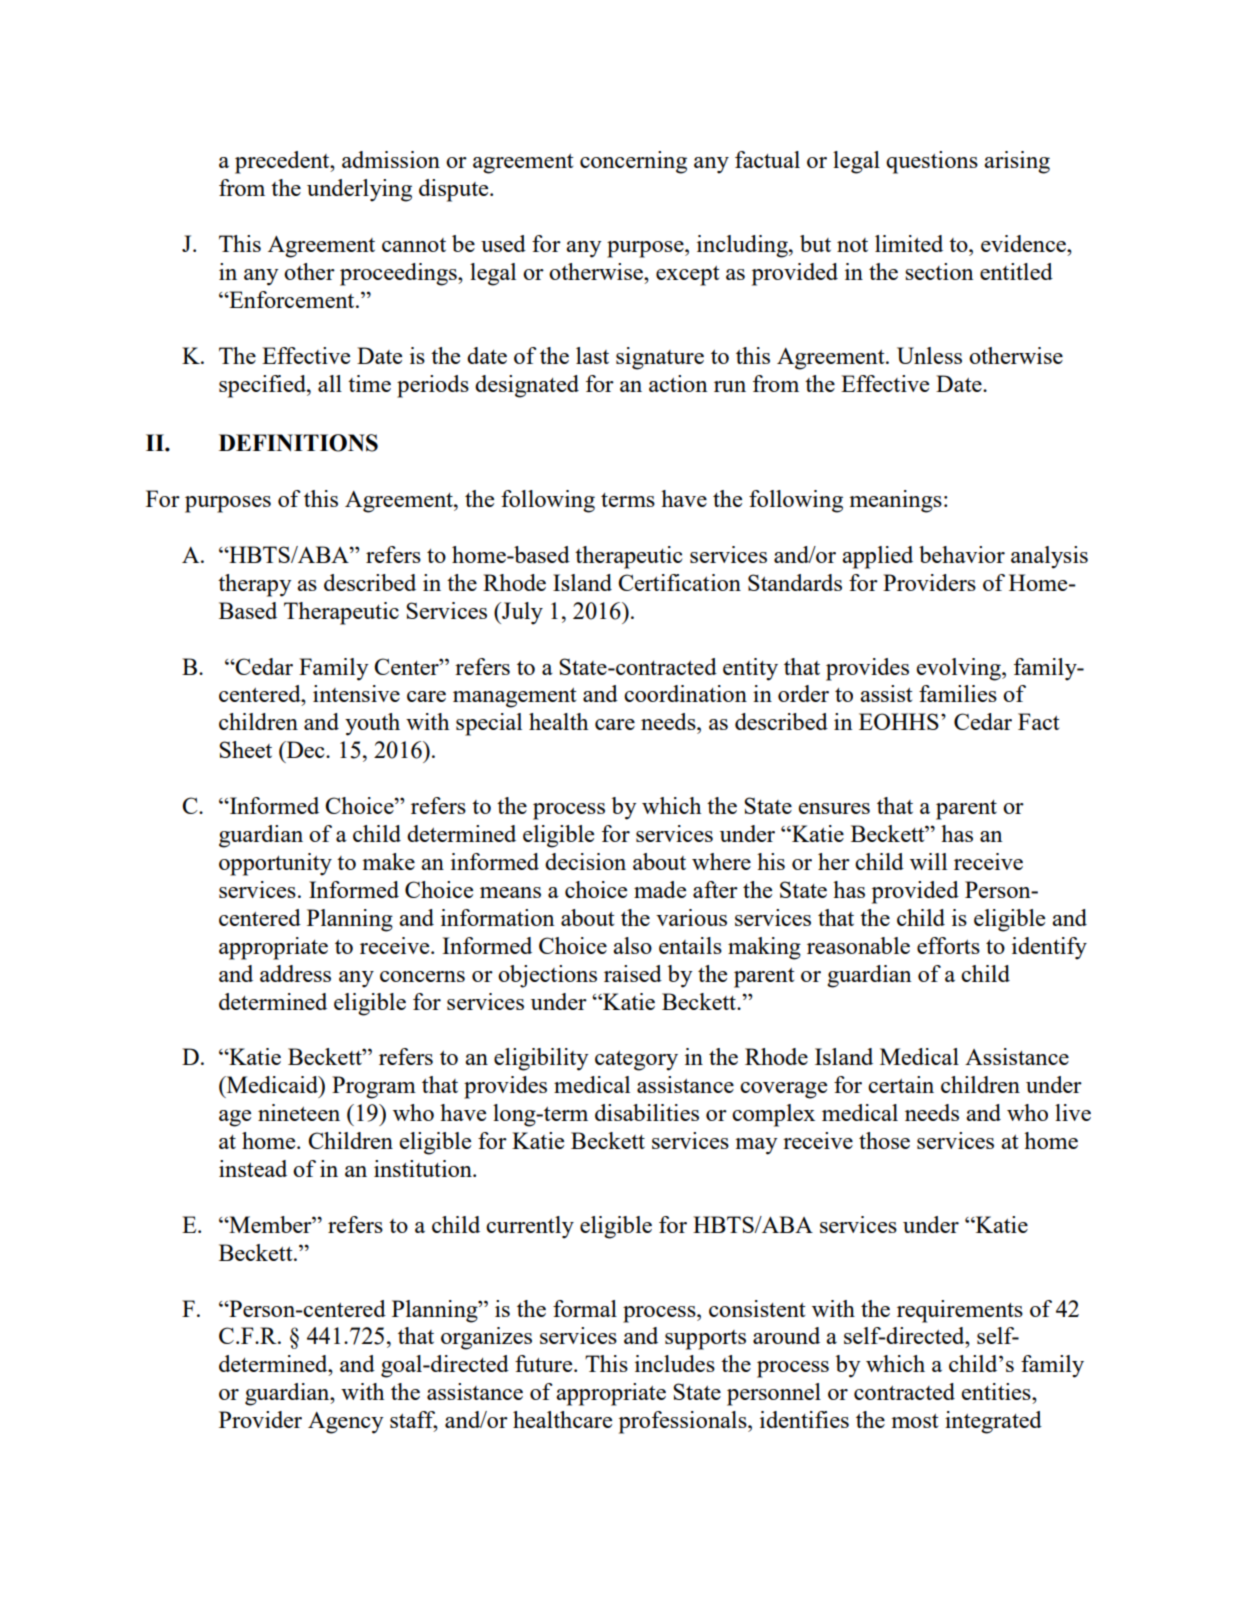 The width and height of the document is (1238, 1602). I want to click on therapy, so click(255, 585).
